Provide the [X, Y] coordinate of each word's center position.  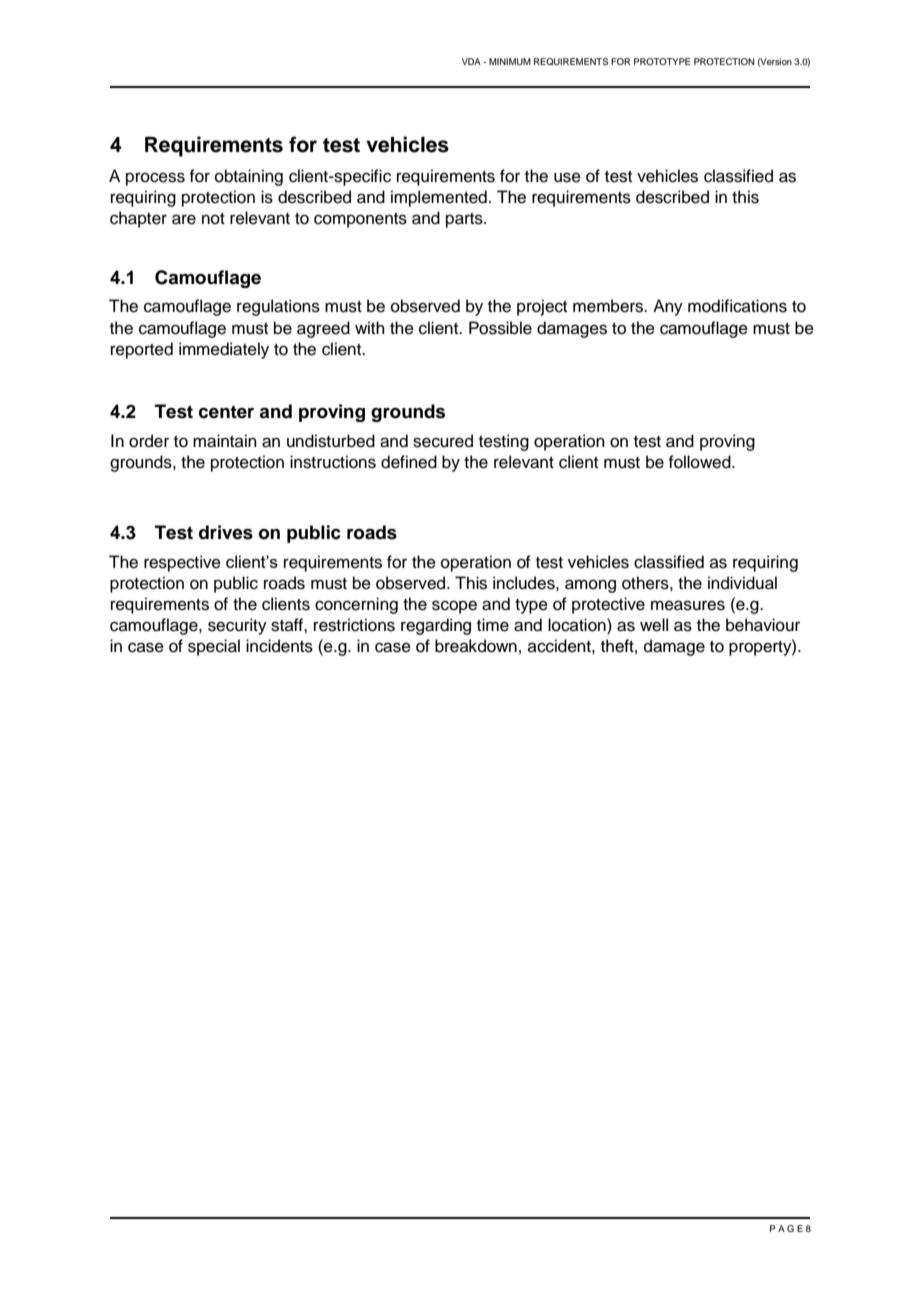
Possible [500, 328]
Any [668, 307]
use [567, 177]
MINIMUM [510, 61]
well [654, 625]
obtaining [249, 177]
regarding [436, 626]
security [237, 626]
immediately [224, 350]
